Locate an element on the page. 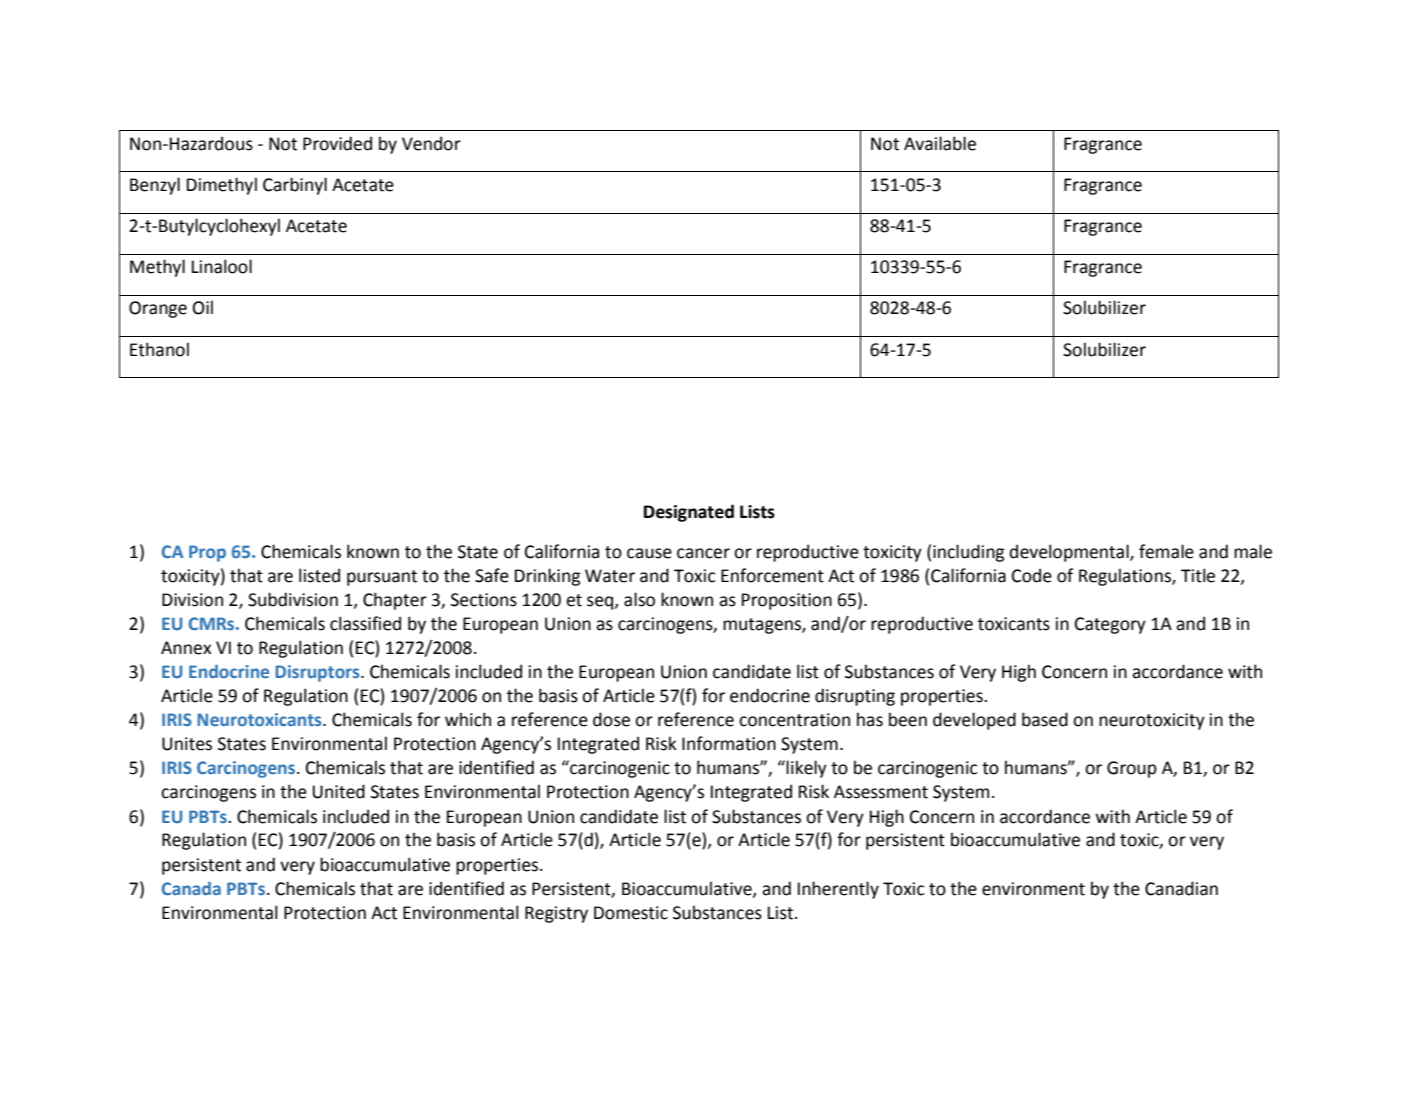 The height and width of the image is (1096, 1418). Canada is located at coordinates (191, 888).
